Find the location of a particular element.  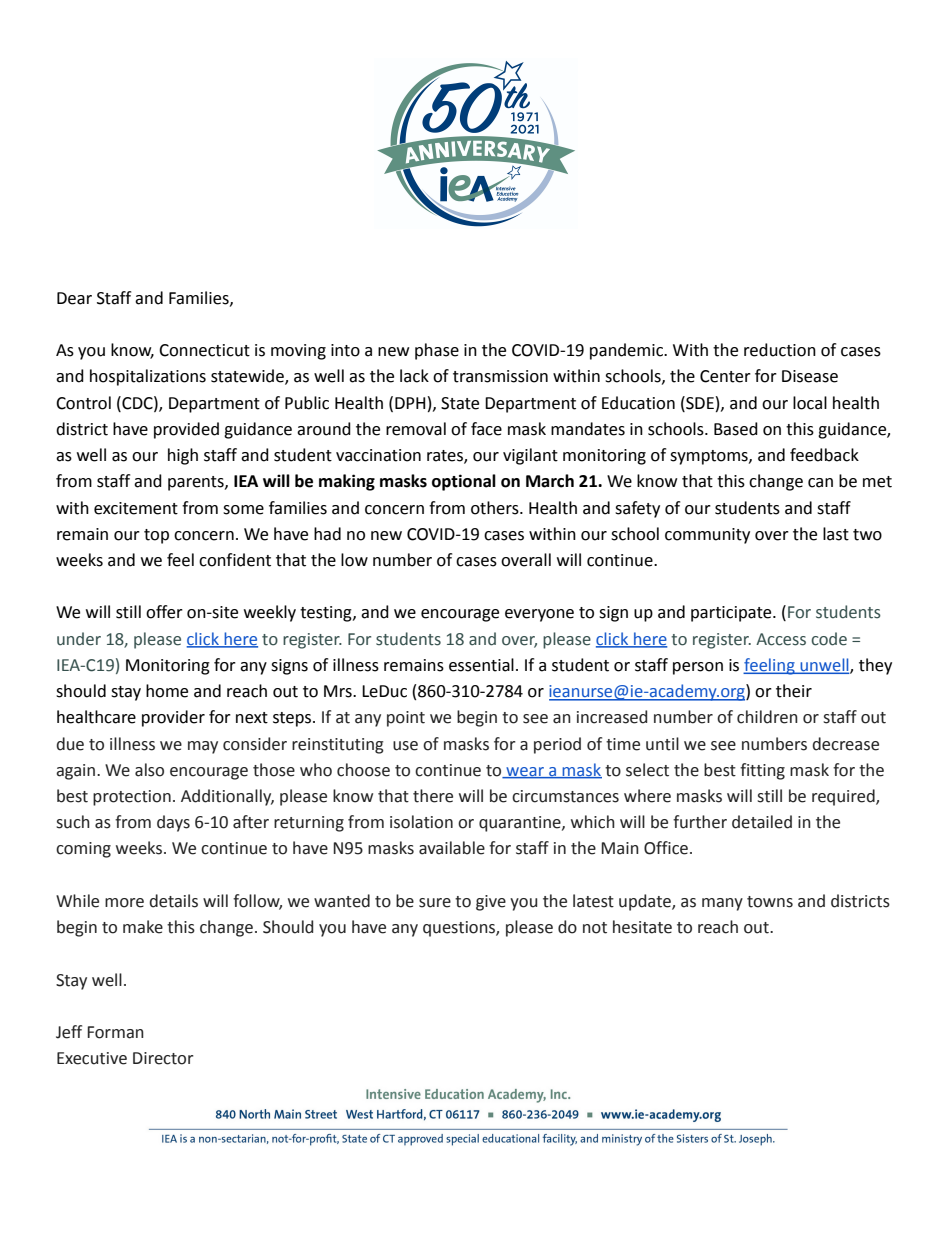

phase is located at coordinates (437, 351).
